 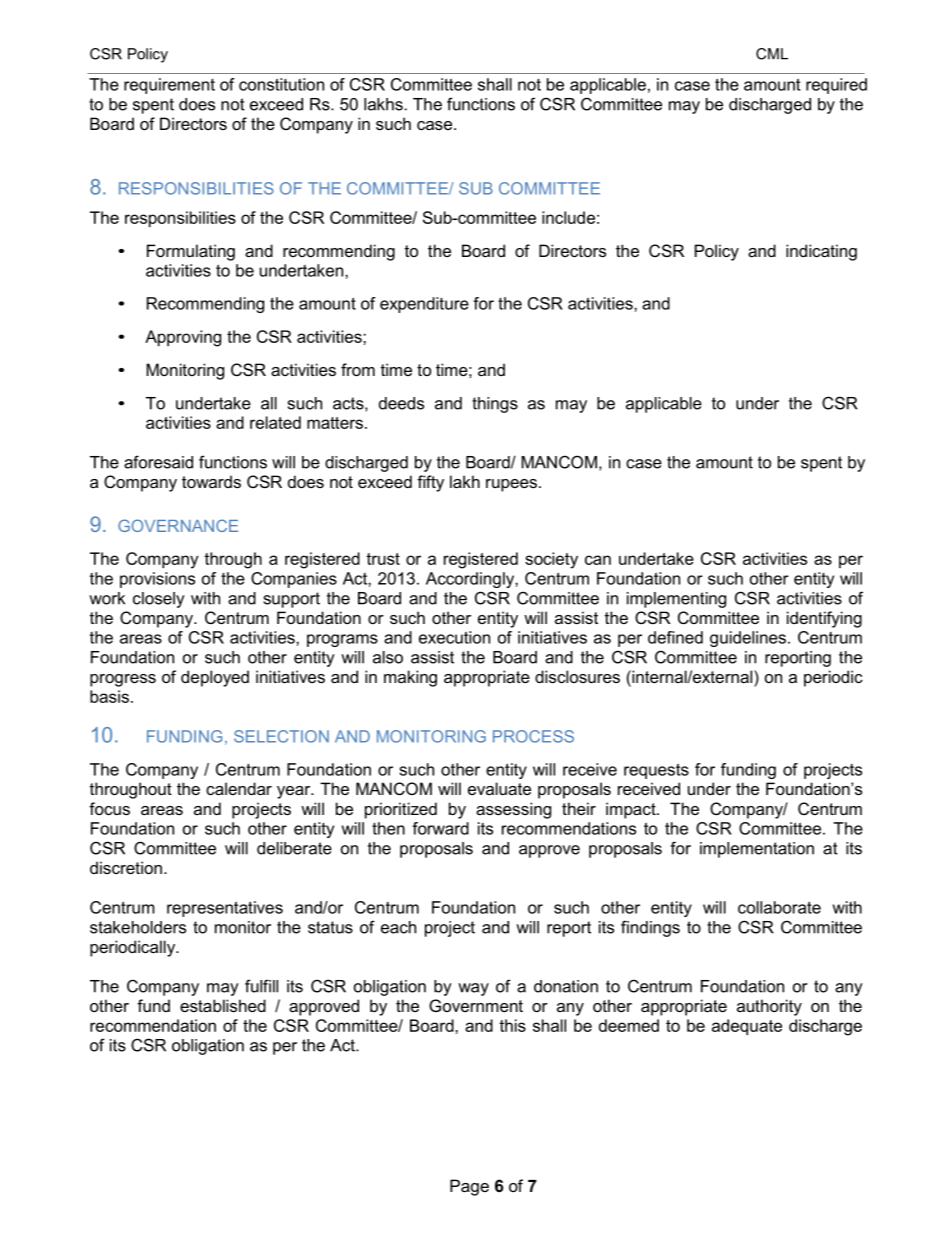 I want to click on established, so click(x=223, y=1005).
